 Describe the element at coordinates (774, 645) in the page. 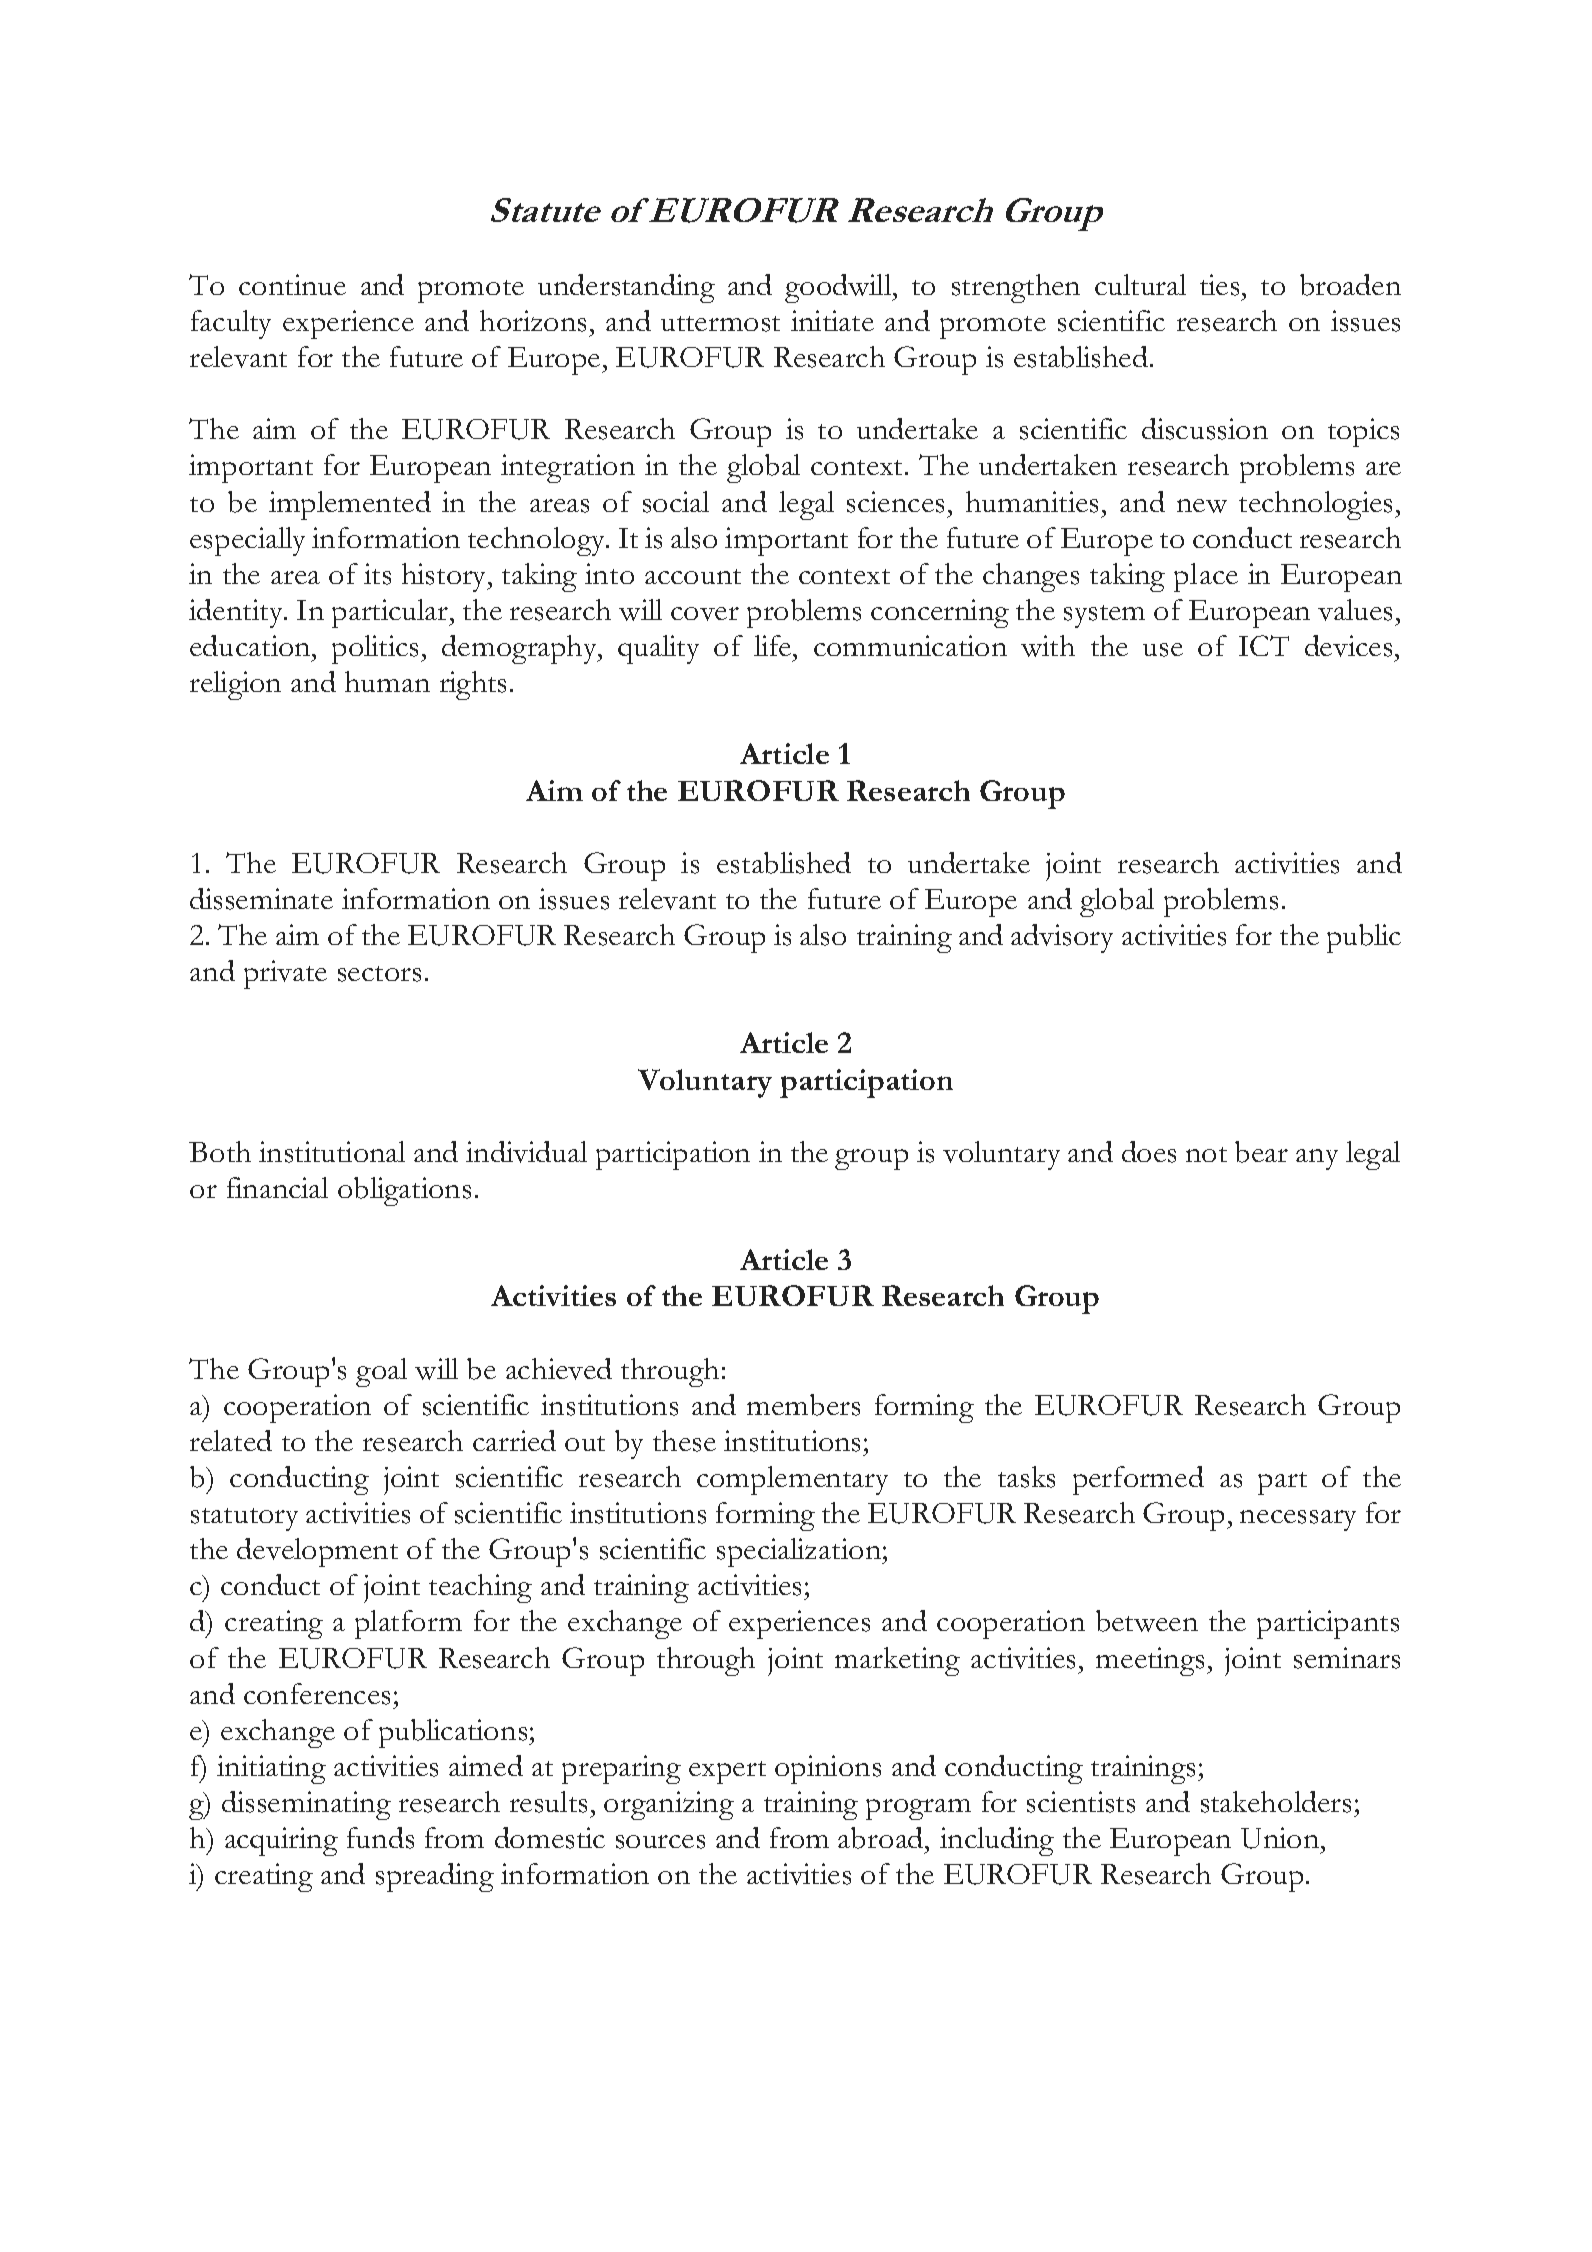

I see `life` at that location.
